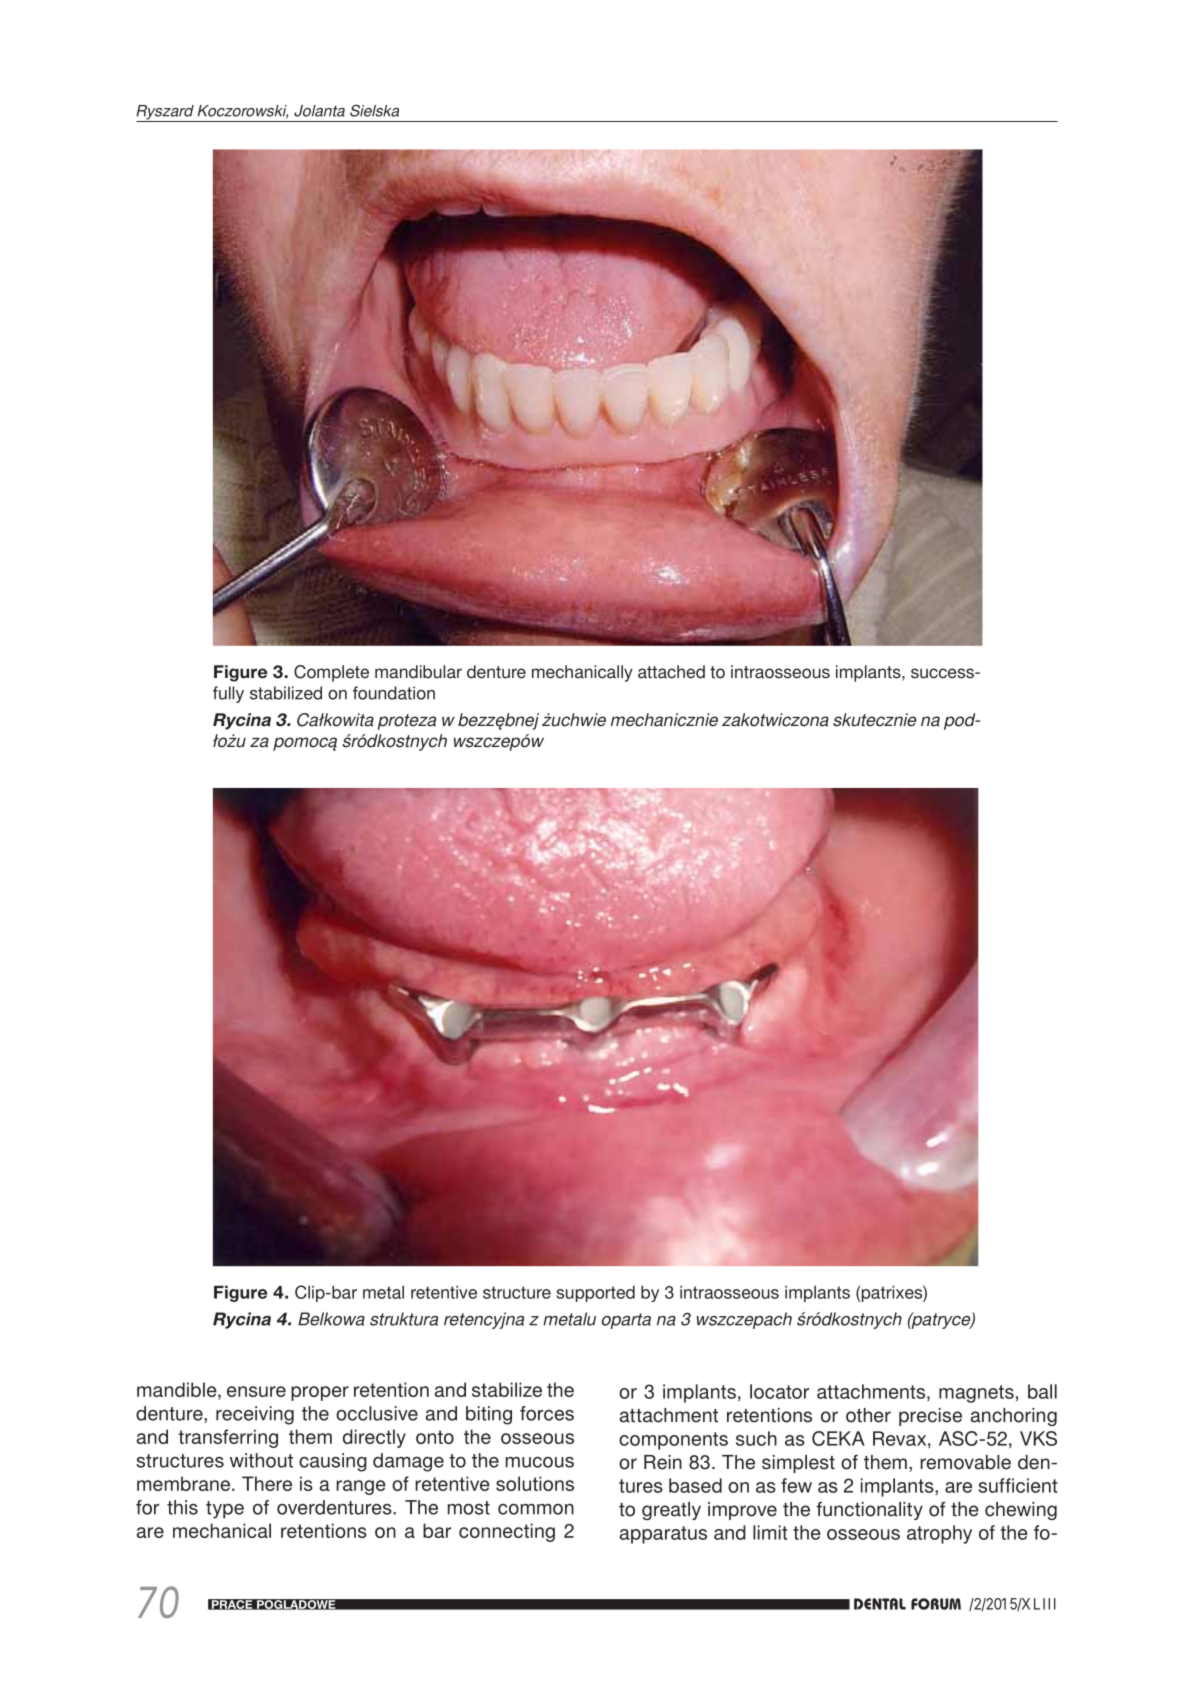 The width and height of the screenshot is (1193, 1704). Describe the element at coordinates (779, 1391) in the screenshot. I see `locator` at that location.
